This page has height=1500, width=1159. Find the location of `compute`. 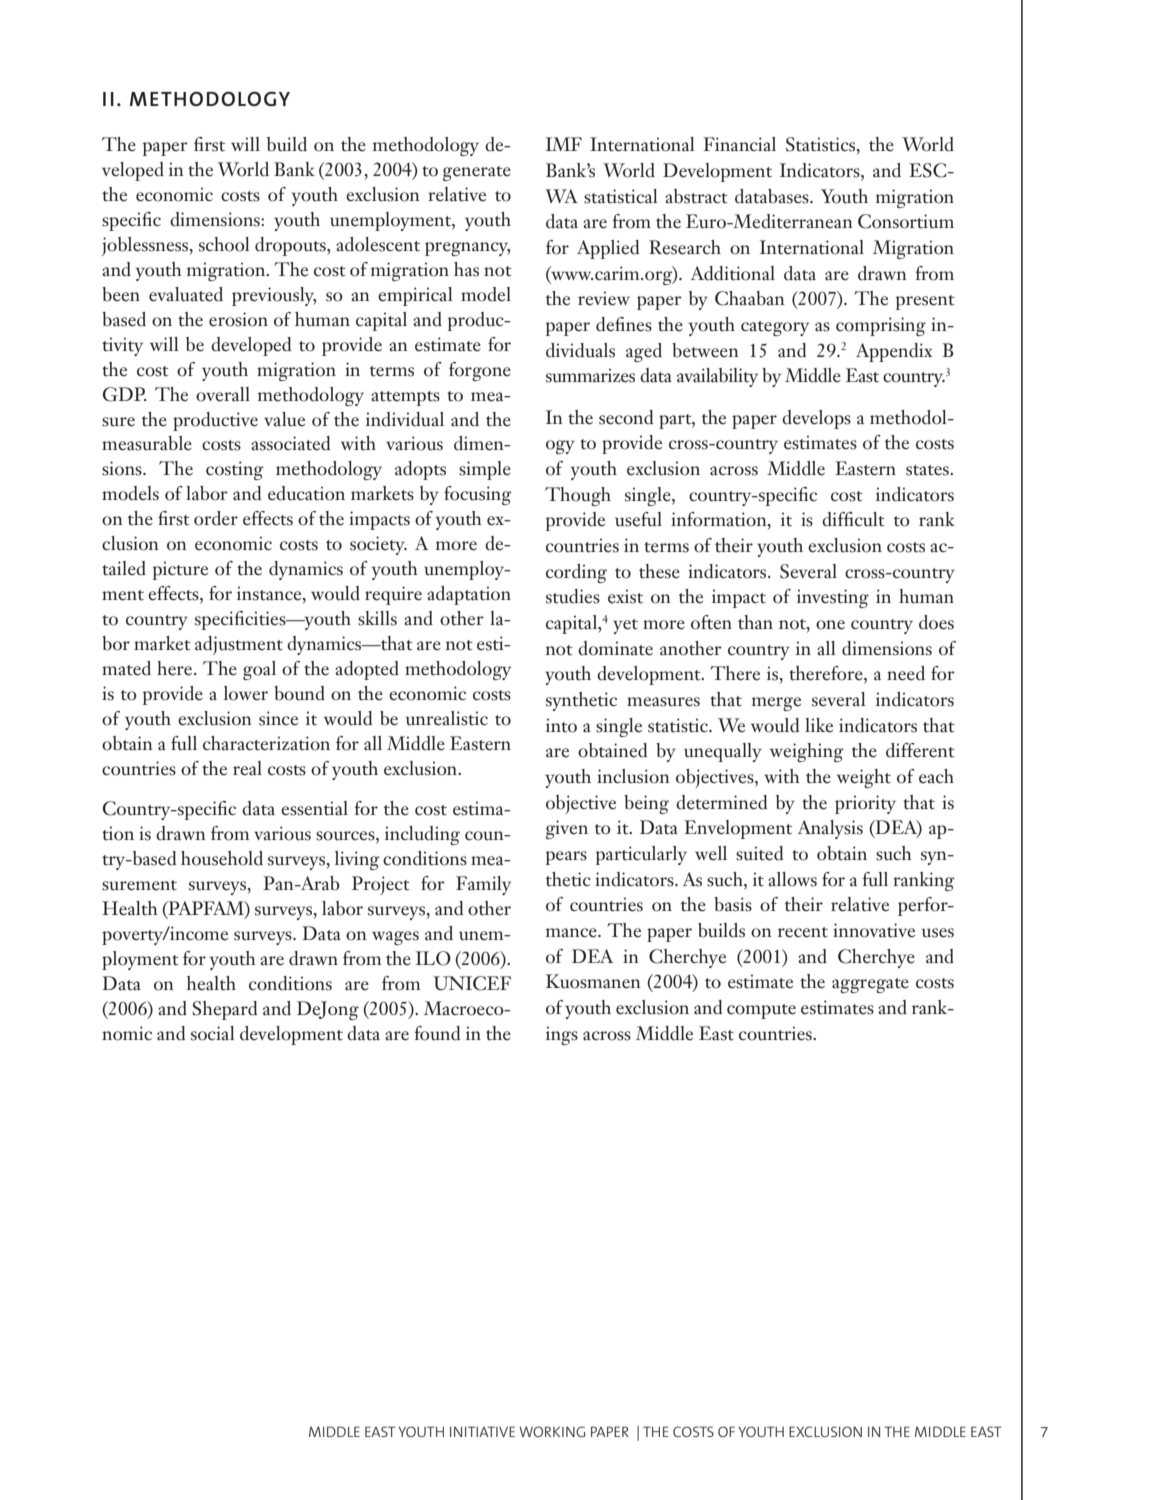

compute is located at coordinates (761, 1011).
